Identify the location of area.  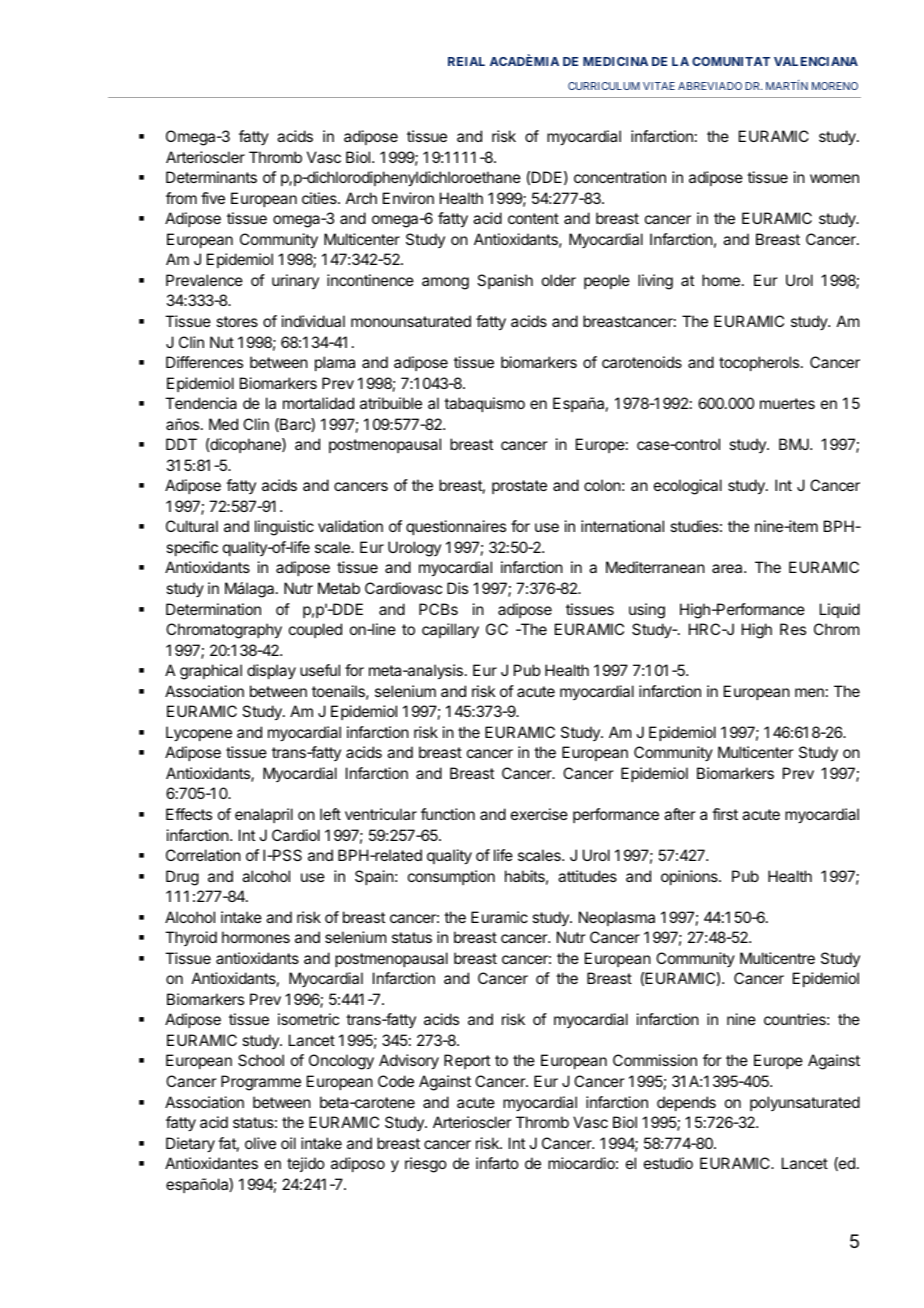
(728, 568).
